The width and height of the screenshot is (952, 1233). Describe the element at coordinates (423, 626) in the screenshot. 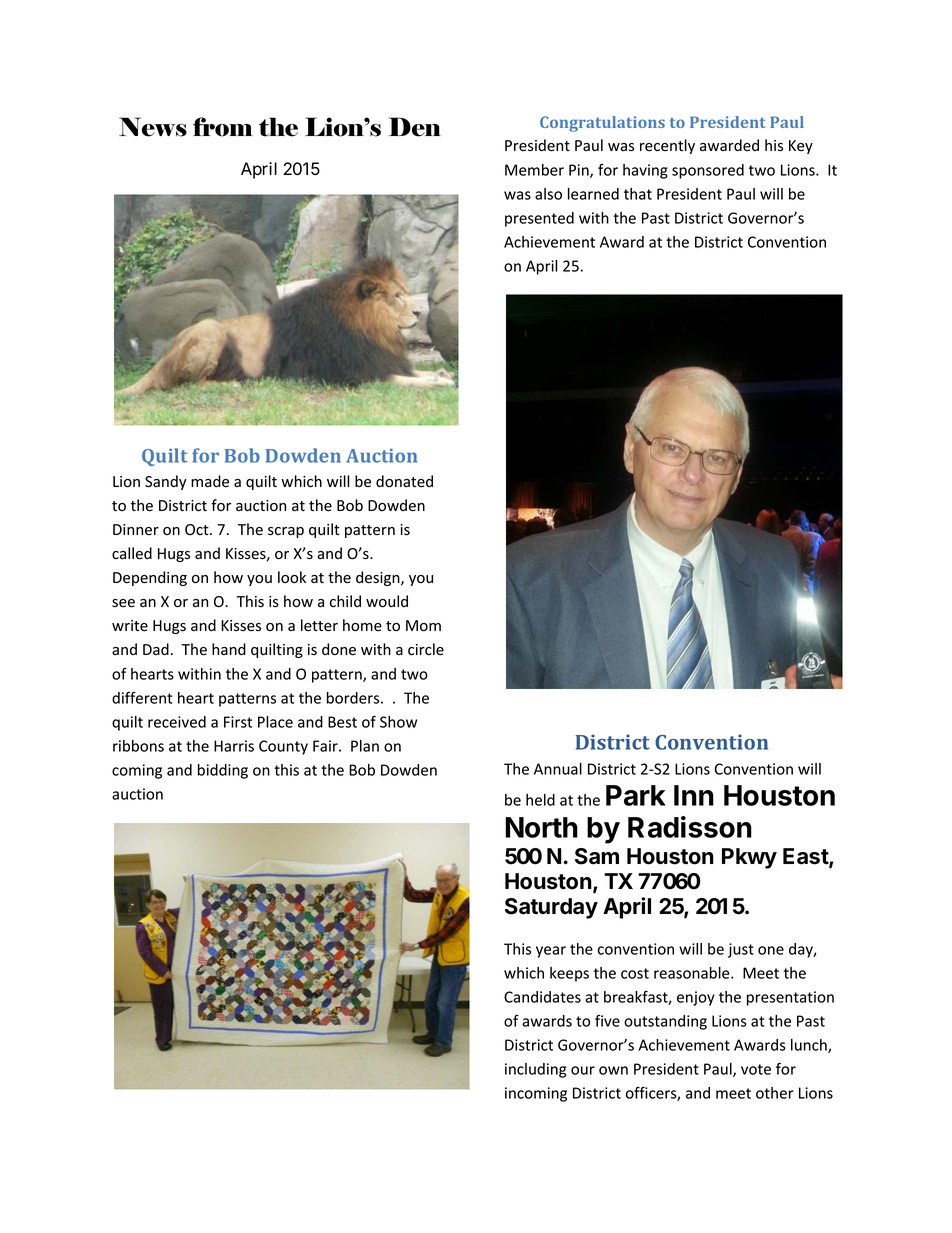

I see `Mom` at that location.
